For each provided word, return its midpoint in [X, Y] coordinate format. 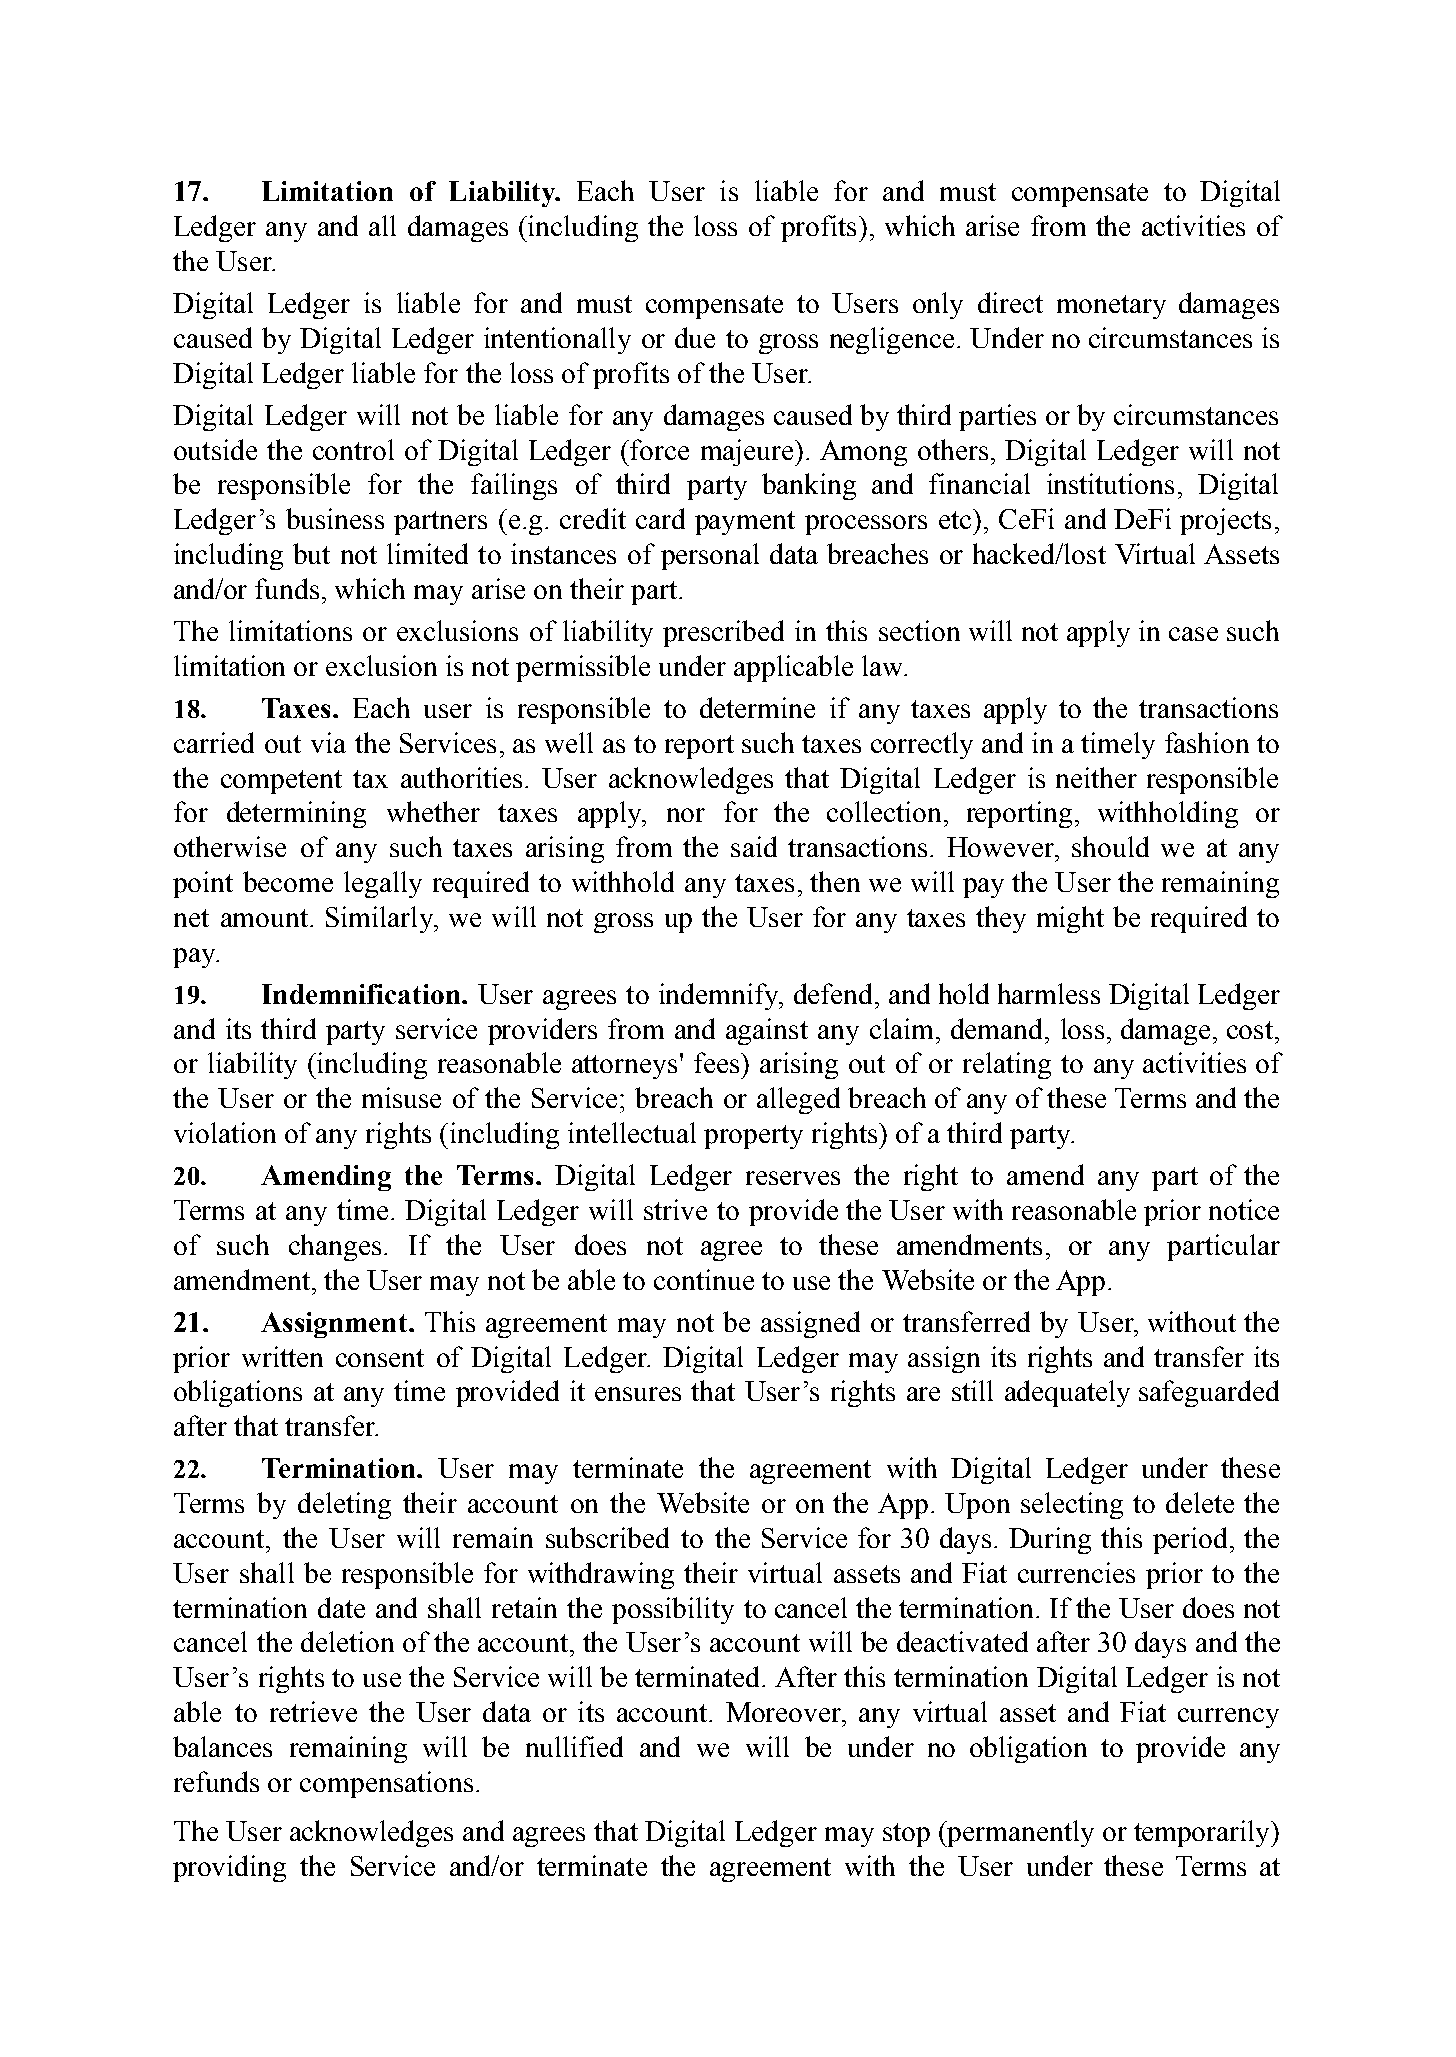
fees [718, 1062]
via [328, 742]
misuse [401, 1097]
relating [1007, 1065]
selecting [1072, 1505]
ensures [638, 1394]
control [353, 449]
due [695, 337]
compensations [386, 1784]
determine [757, 707]
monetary [1111, 307]
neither [1096, 777]
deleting [344, 1505]
